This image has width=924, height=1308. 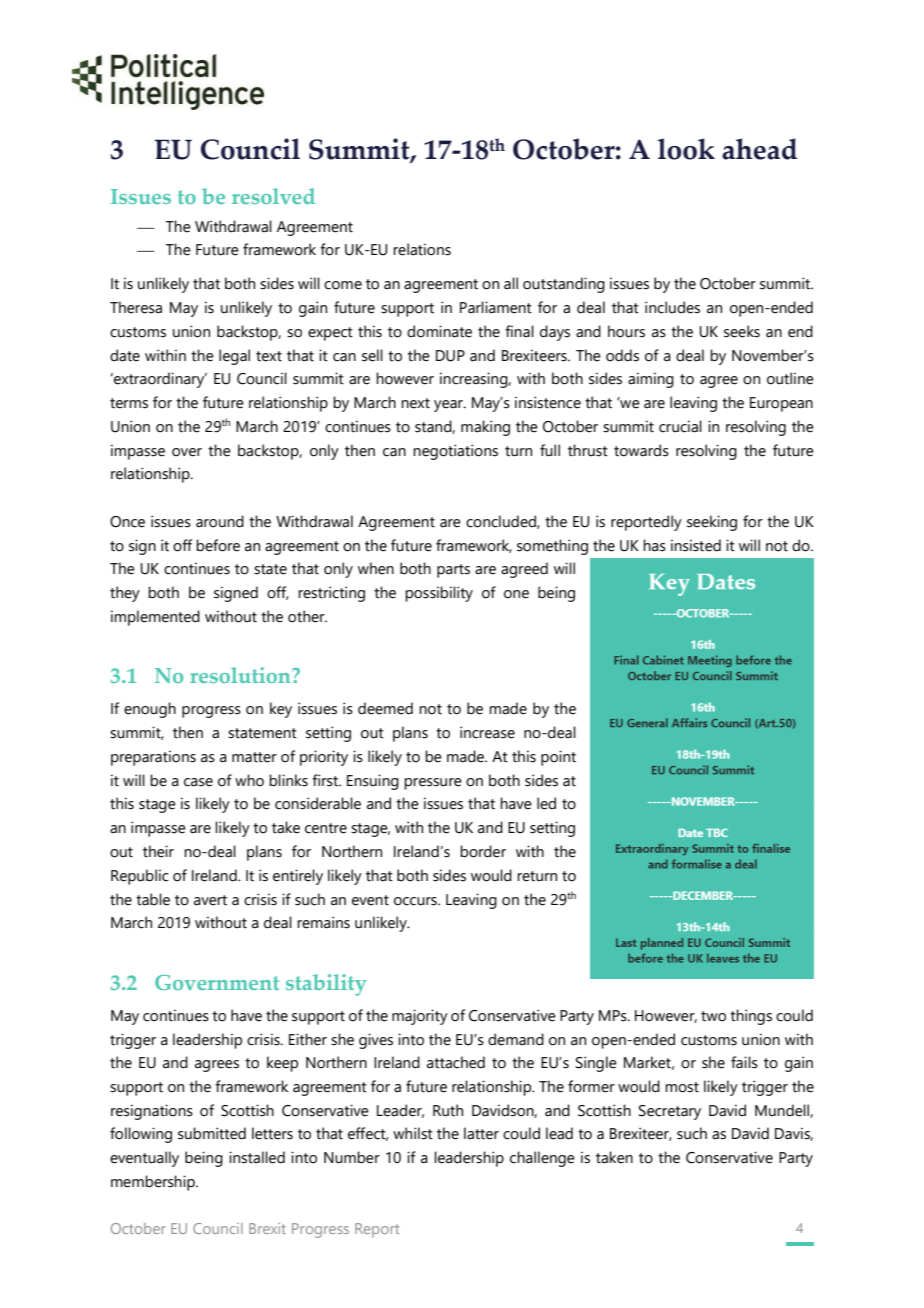 What do you see at coordinates (713, 1016) in the image?
I see `two` at bounding box center [713, 1016].
